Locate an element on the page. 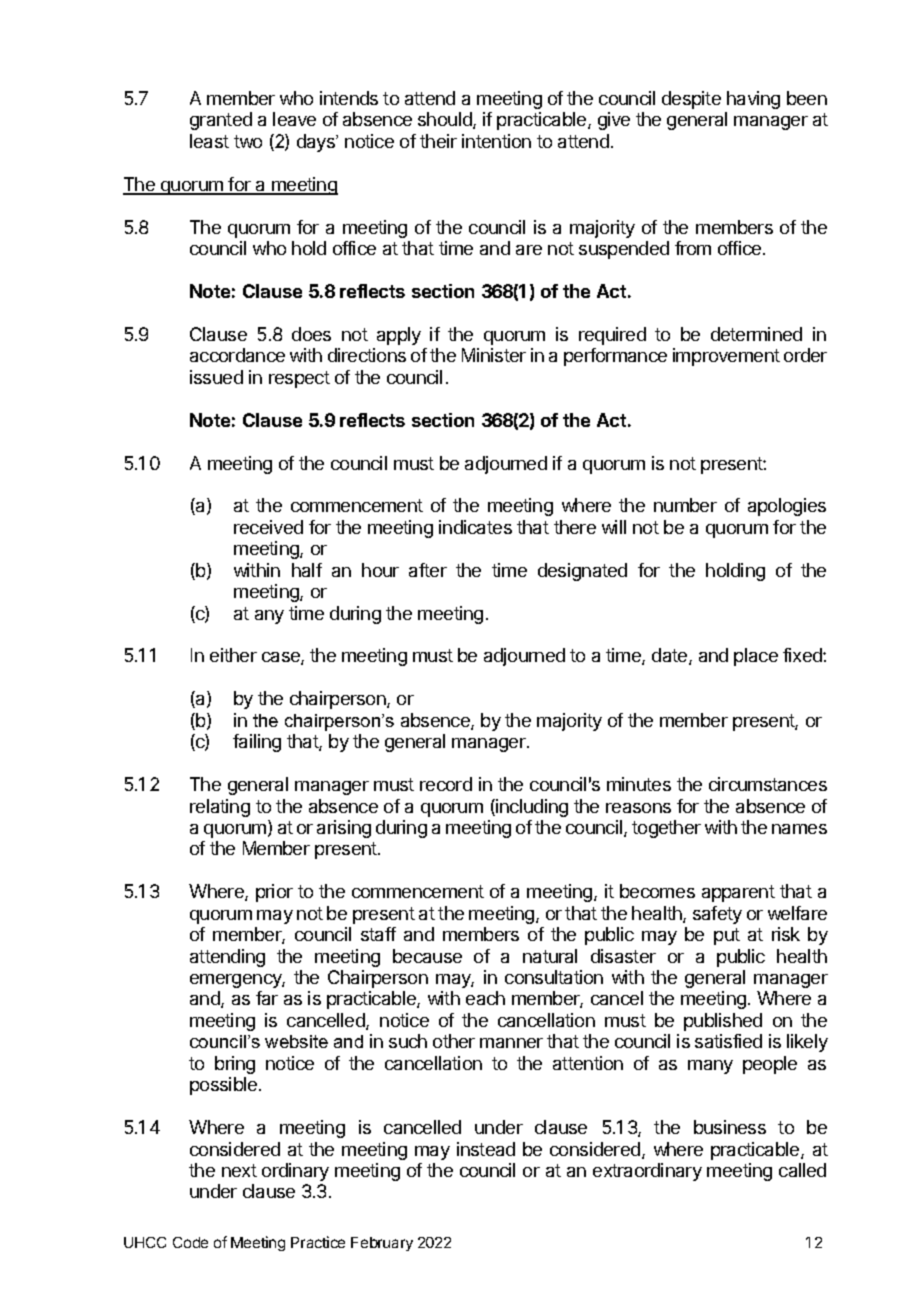  two is located at coordinates (248, 141).
